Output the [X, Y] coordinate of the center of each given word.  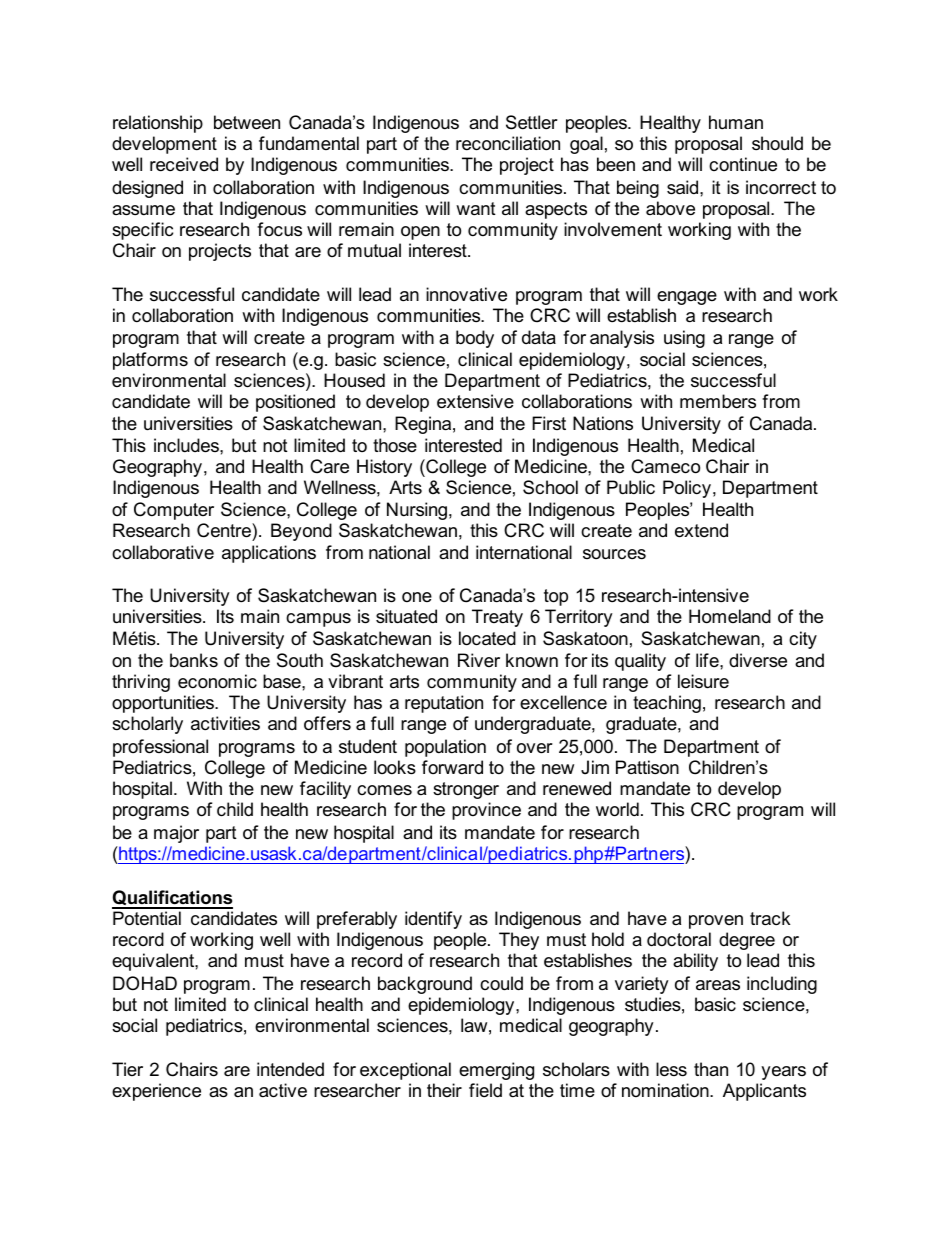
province [486, 811]
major [176, 834]
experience [156, 1092]
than [711, 1069]
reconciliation [508, 143]
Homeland [730, 616]
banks [194, 660]
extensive [475, 401]
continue [743, 164]
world [617, 809]
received [184, 164]
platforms [150, 361]
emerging [496, 1071]
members [718, 401]
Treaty [497, 618]
